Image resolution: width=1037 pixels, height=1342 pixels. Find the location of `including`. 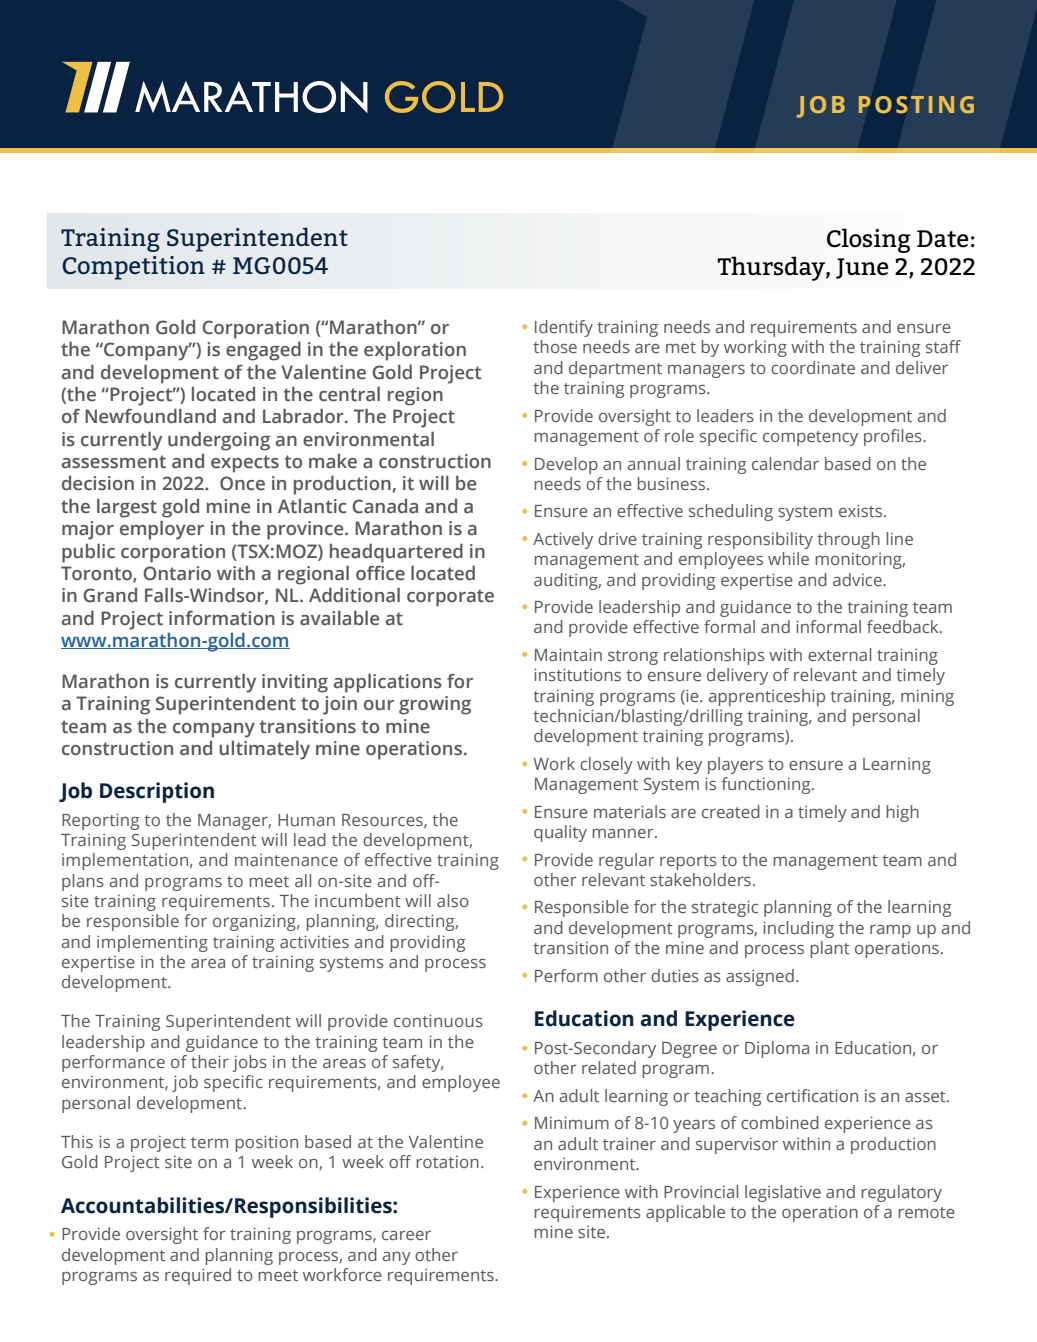

including is located at coordinates (798, 929).
